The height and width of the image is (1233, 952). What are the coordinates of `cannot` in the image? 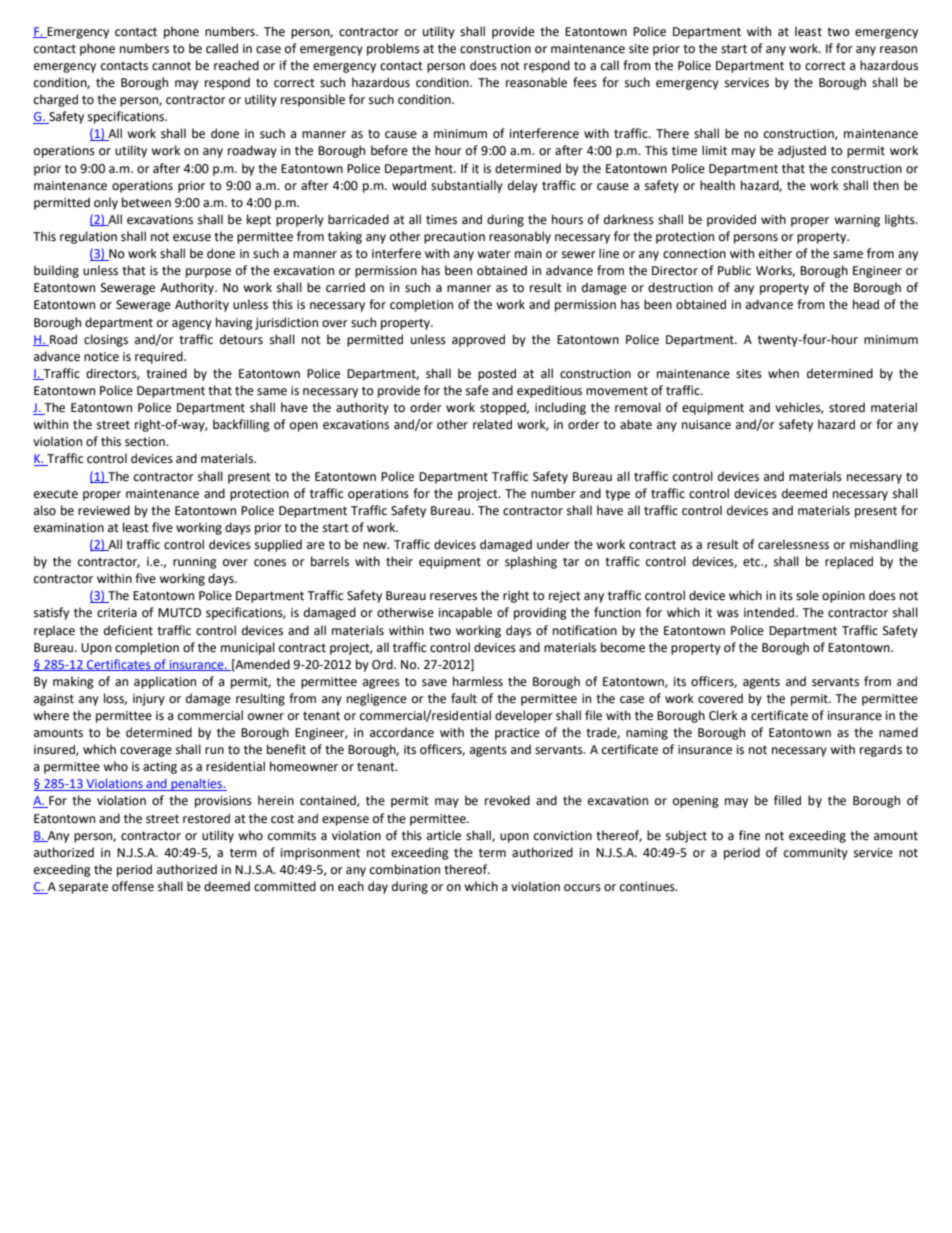 It's located at (171, 66).
